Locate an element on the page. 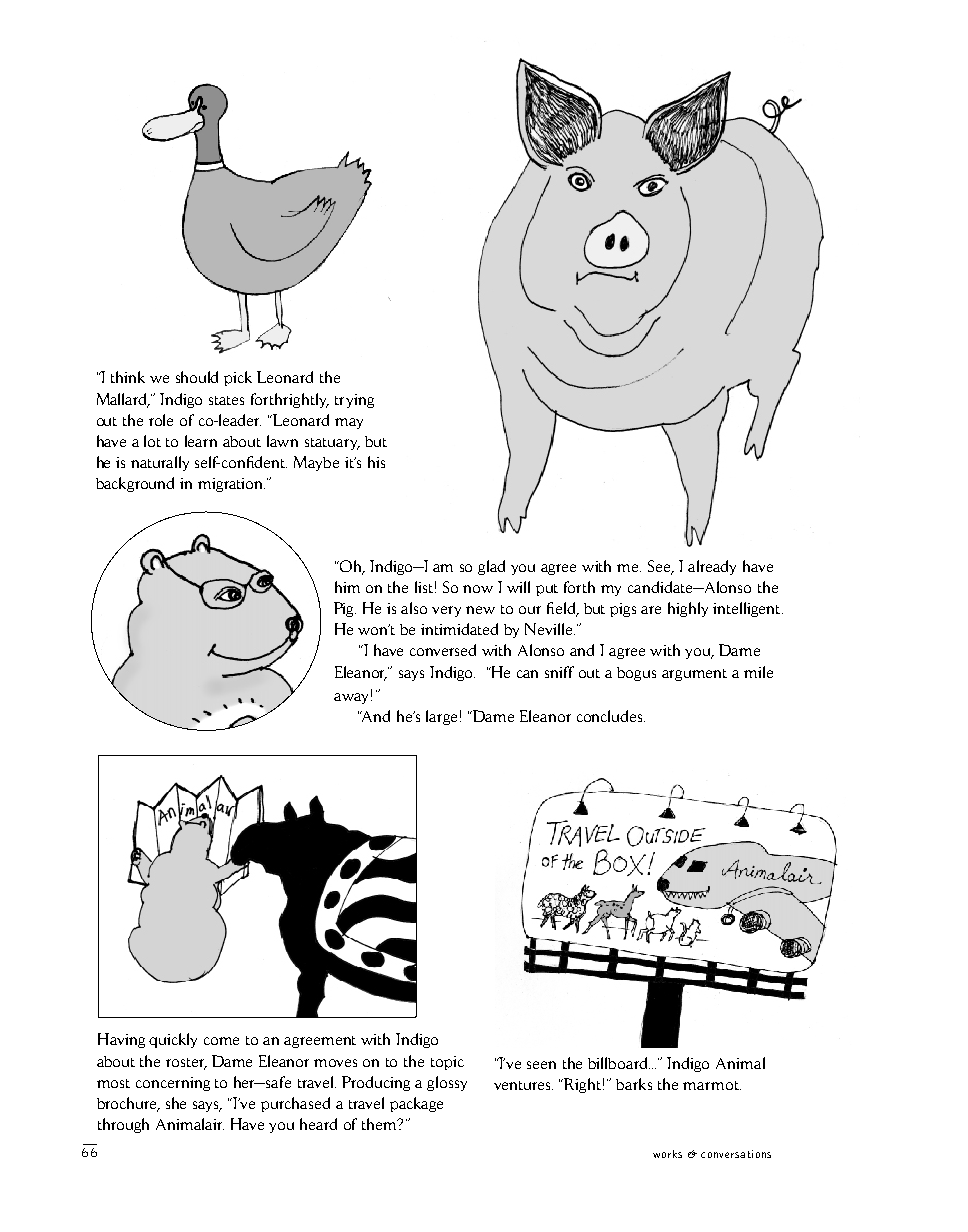 Image resolution: width=968 pixels, height=1232 pixels. package is located at coordinates (416, 1104).
